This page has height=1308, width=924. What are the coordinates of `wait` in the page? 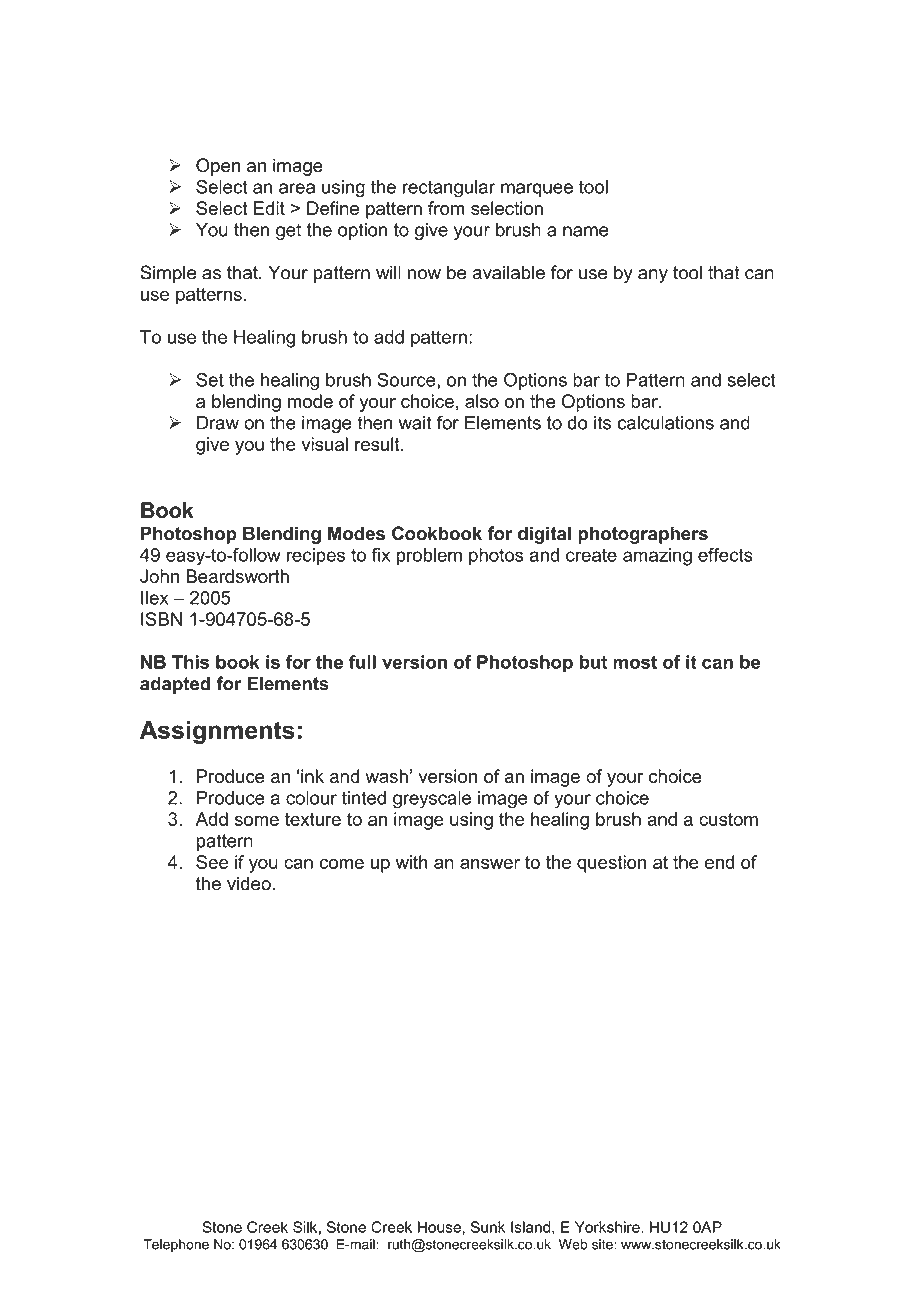 It's located at (415, 423).
